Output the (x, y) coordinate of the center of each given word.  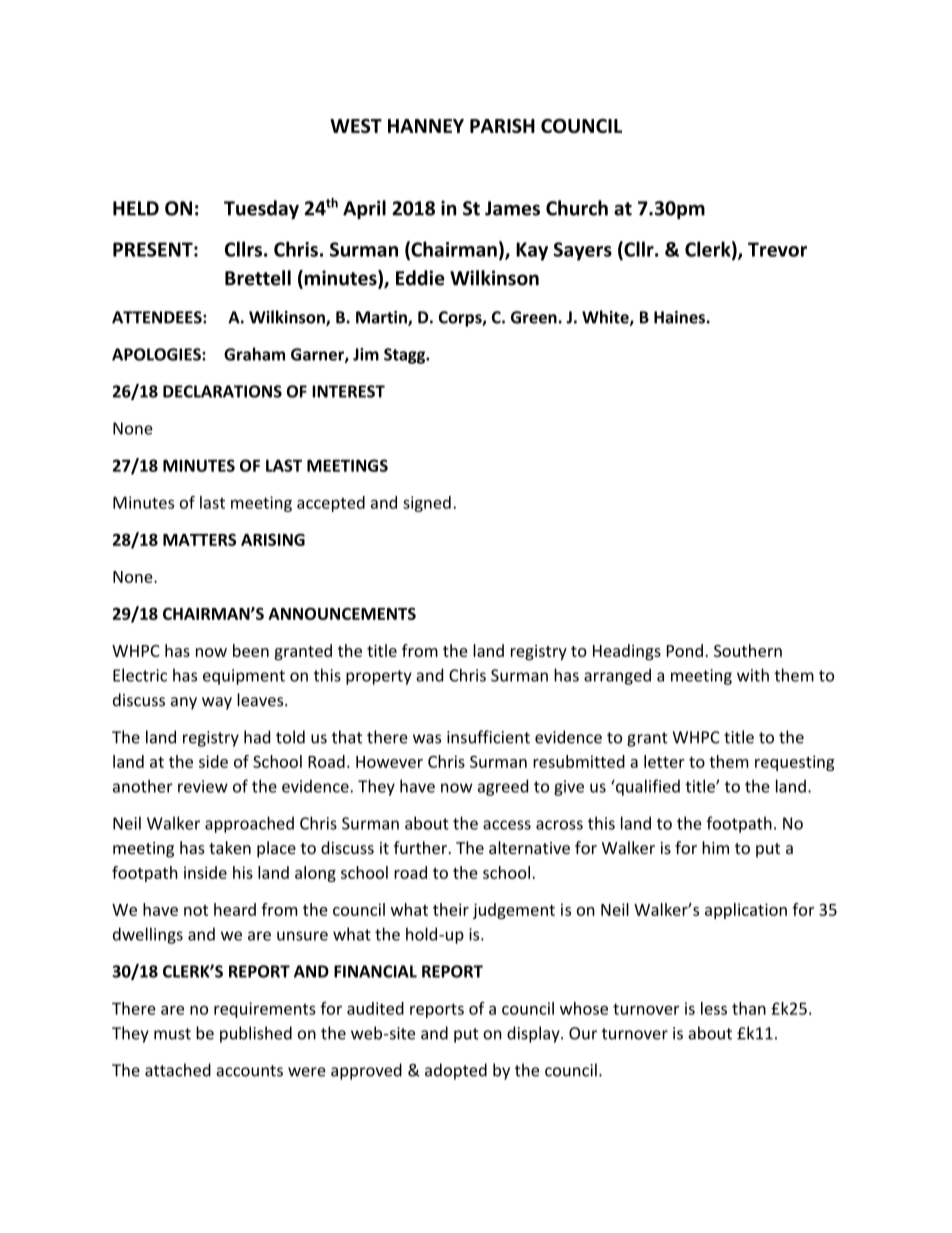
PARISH (502, 126)
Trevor (777, 249)
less (714, 1008)
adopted (456, 1071)
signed (427, 504)
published (256, 1034)
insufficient (488, 737)
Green (534, 317)
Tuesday (261, 209)
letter (664, 761)
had (257, 737)
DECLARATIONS (222, 391)
